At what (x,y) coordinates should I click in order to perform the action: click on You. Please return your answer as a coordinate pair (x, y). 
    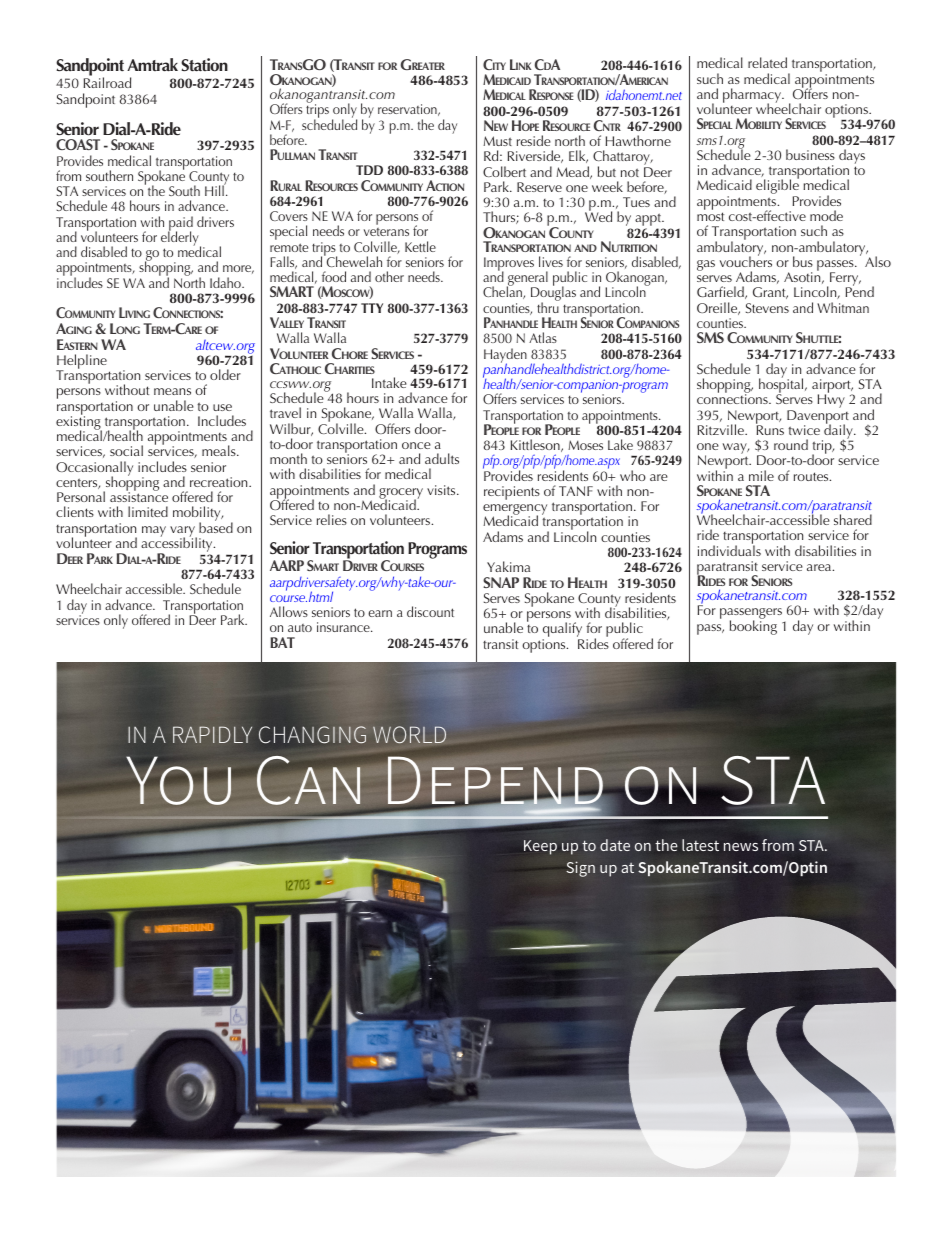
    Looking at the image, I should click on (179, 781).
